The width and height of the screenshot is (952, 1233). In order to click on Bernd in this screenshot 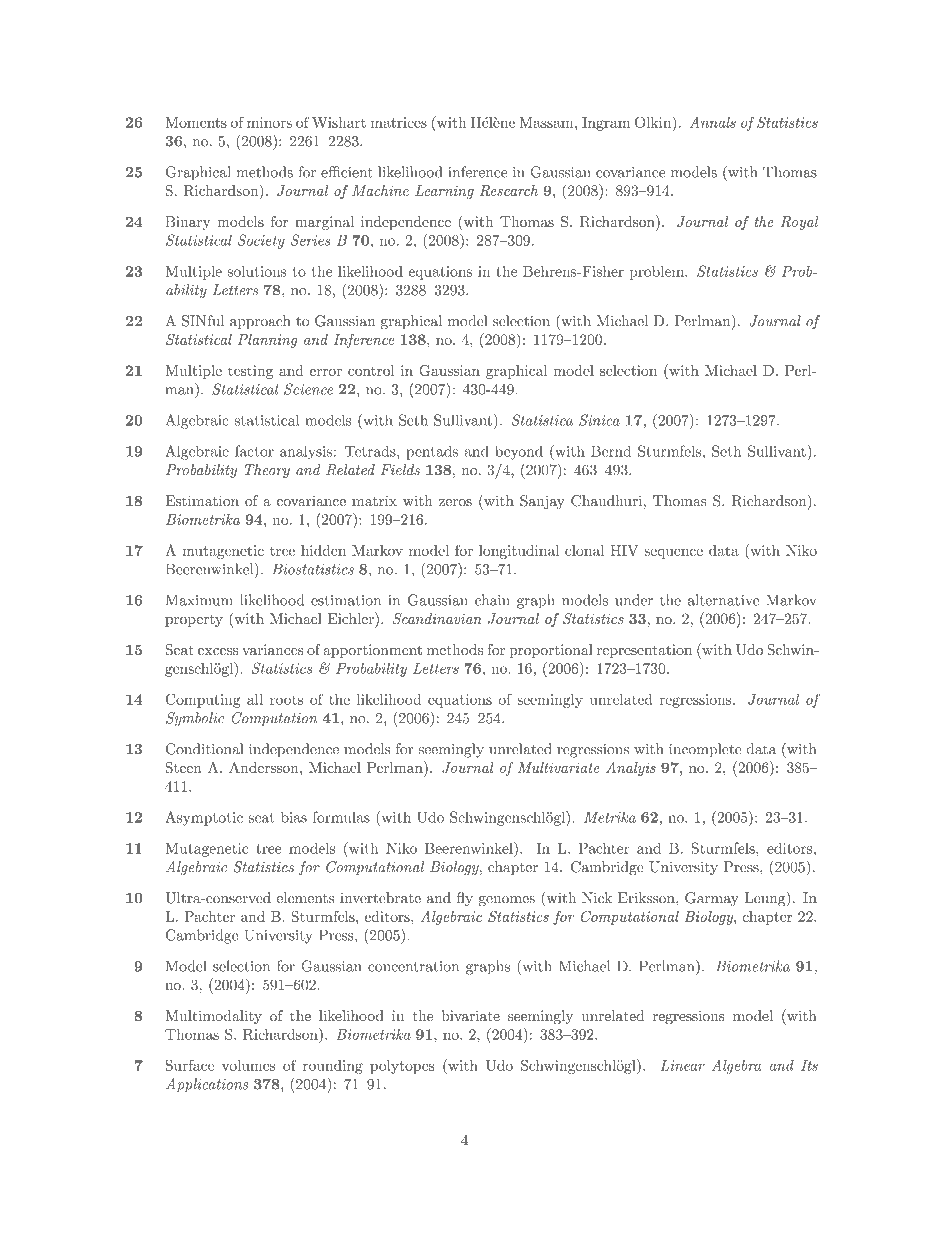, I will do `click(611, 451)`.
